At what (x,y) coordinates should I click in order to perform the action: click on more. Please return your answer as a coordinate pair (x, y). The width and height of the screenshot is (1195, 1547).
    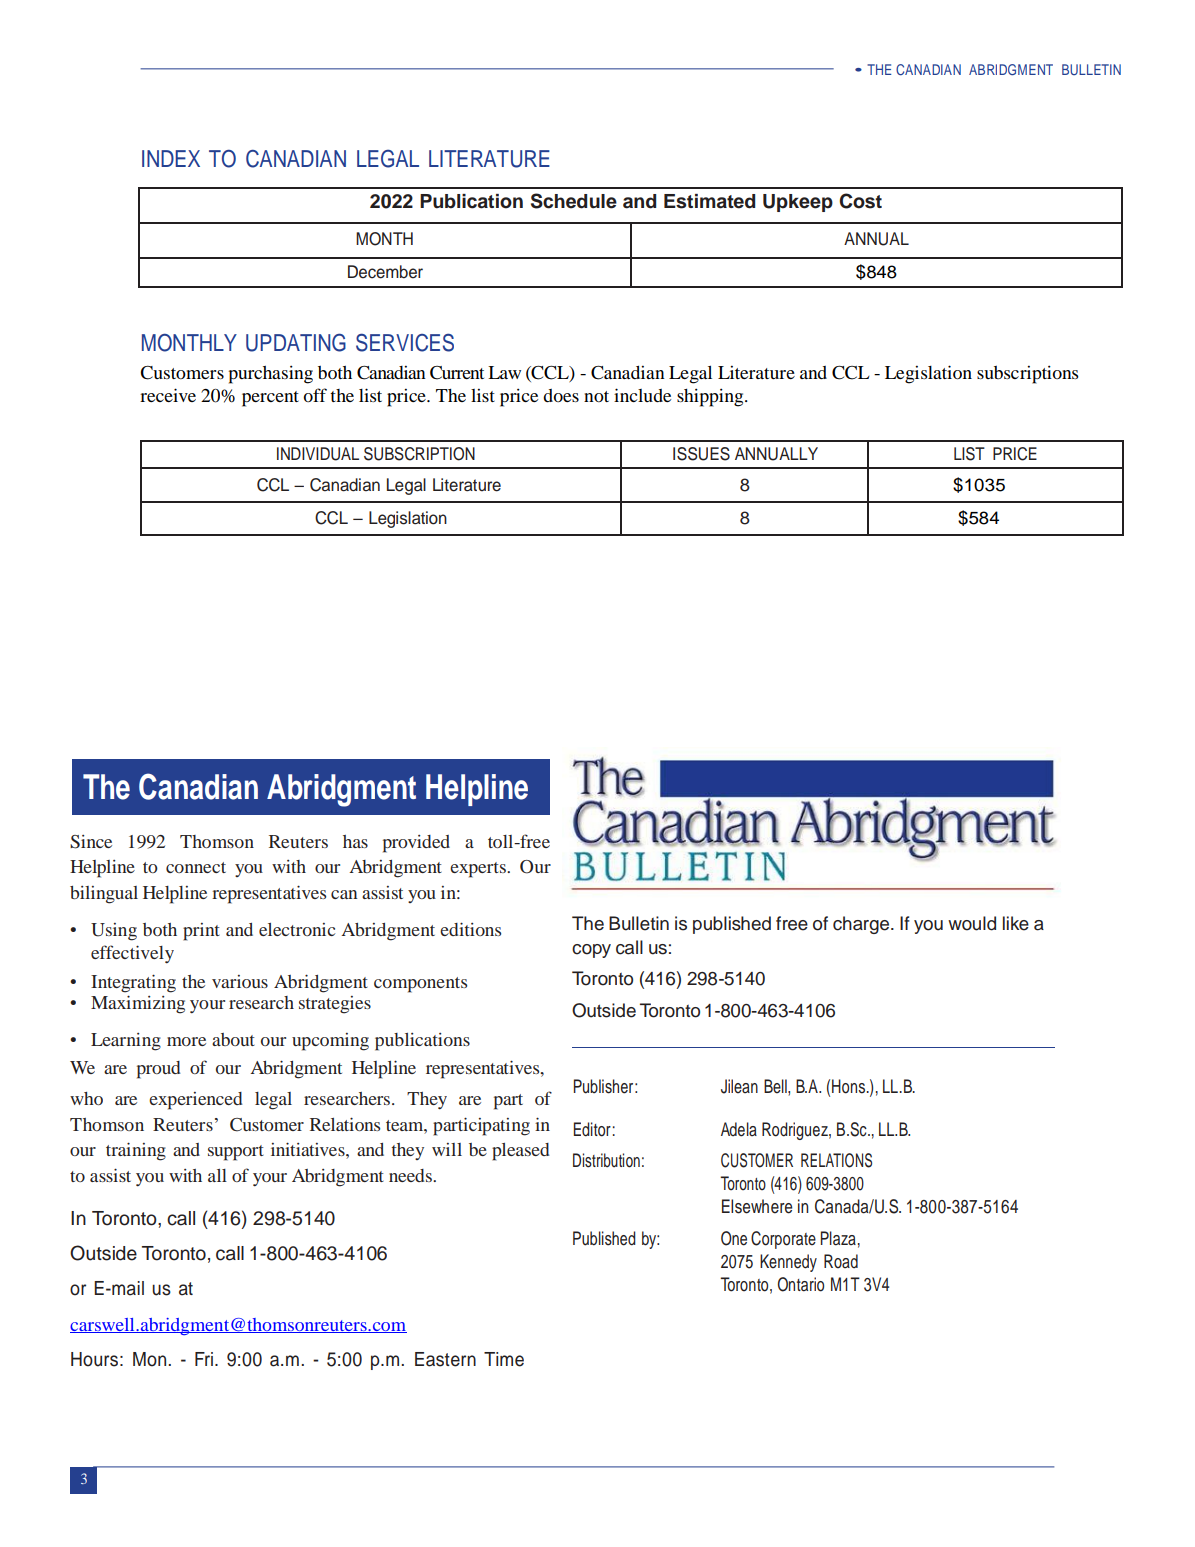
    Looking at the image, I should click on (186, 1041).
